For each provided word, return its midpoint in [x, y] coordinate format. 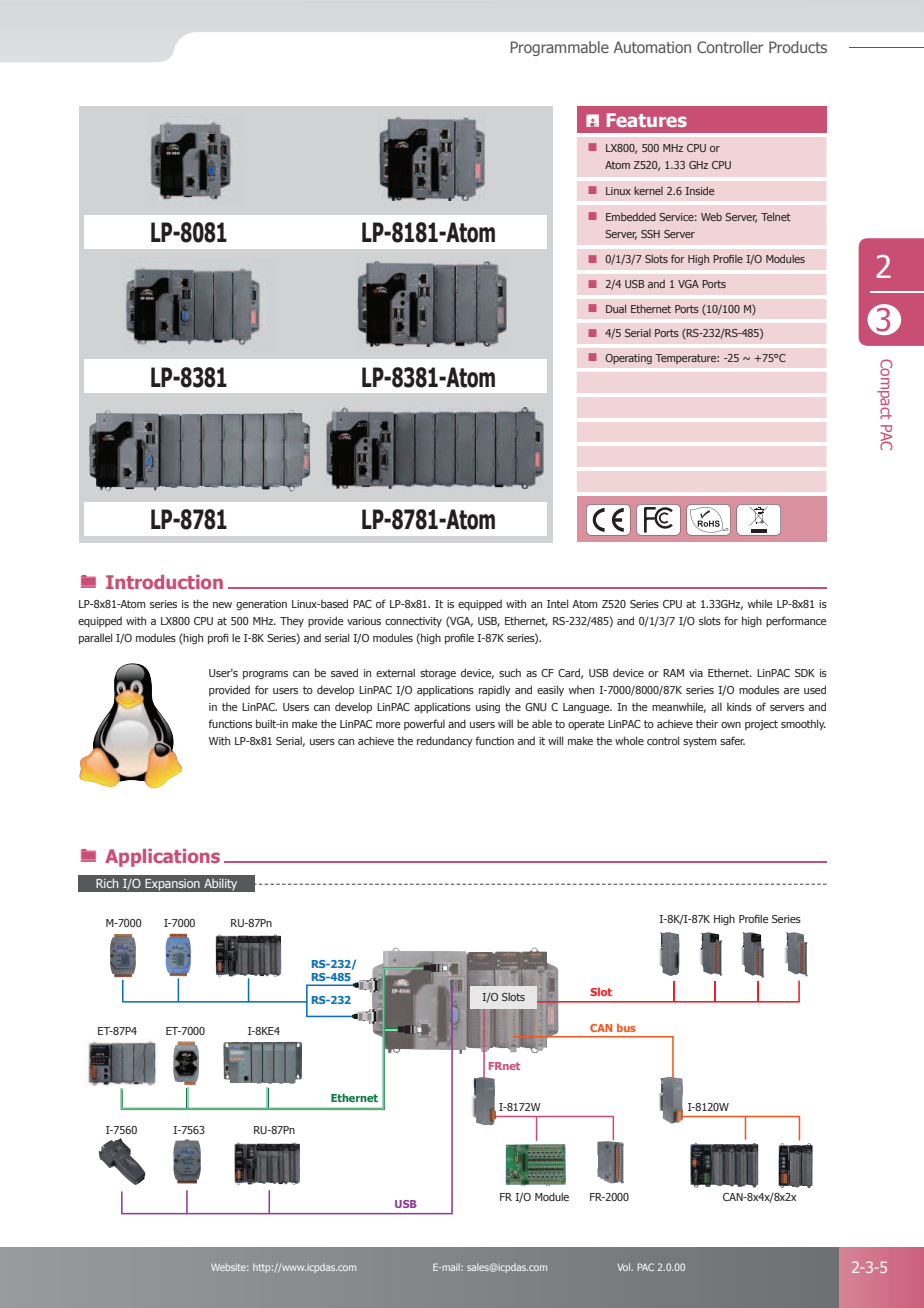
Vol [625, 1267]
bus [626, 1028]
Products [798, 47]
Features [647, 120]
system [700, 742]
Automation [652, 47]
